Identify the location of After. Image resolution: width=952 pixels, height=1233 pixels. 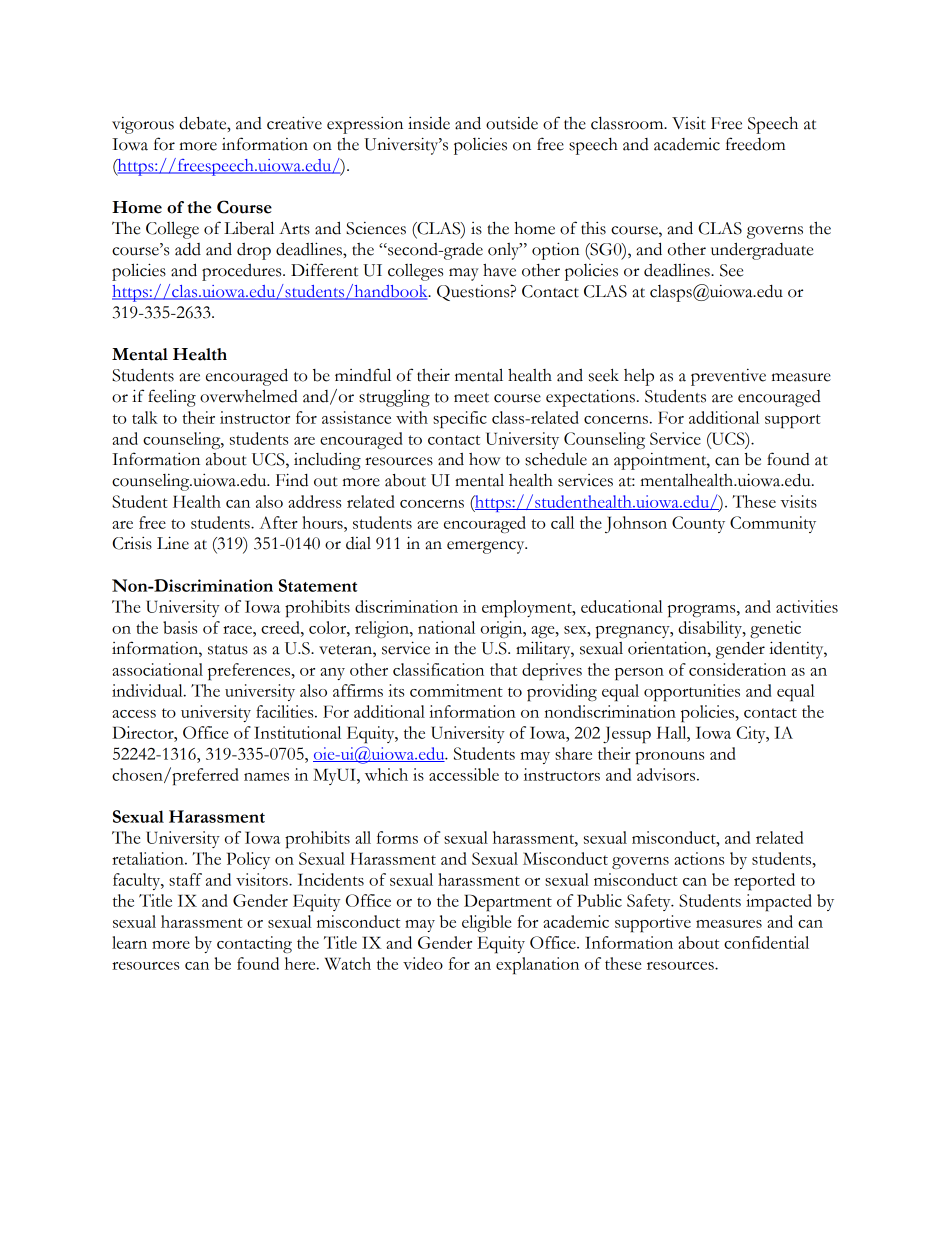
(278, 522).
